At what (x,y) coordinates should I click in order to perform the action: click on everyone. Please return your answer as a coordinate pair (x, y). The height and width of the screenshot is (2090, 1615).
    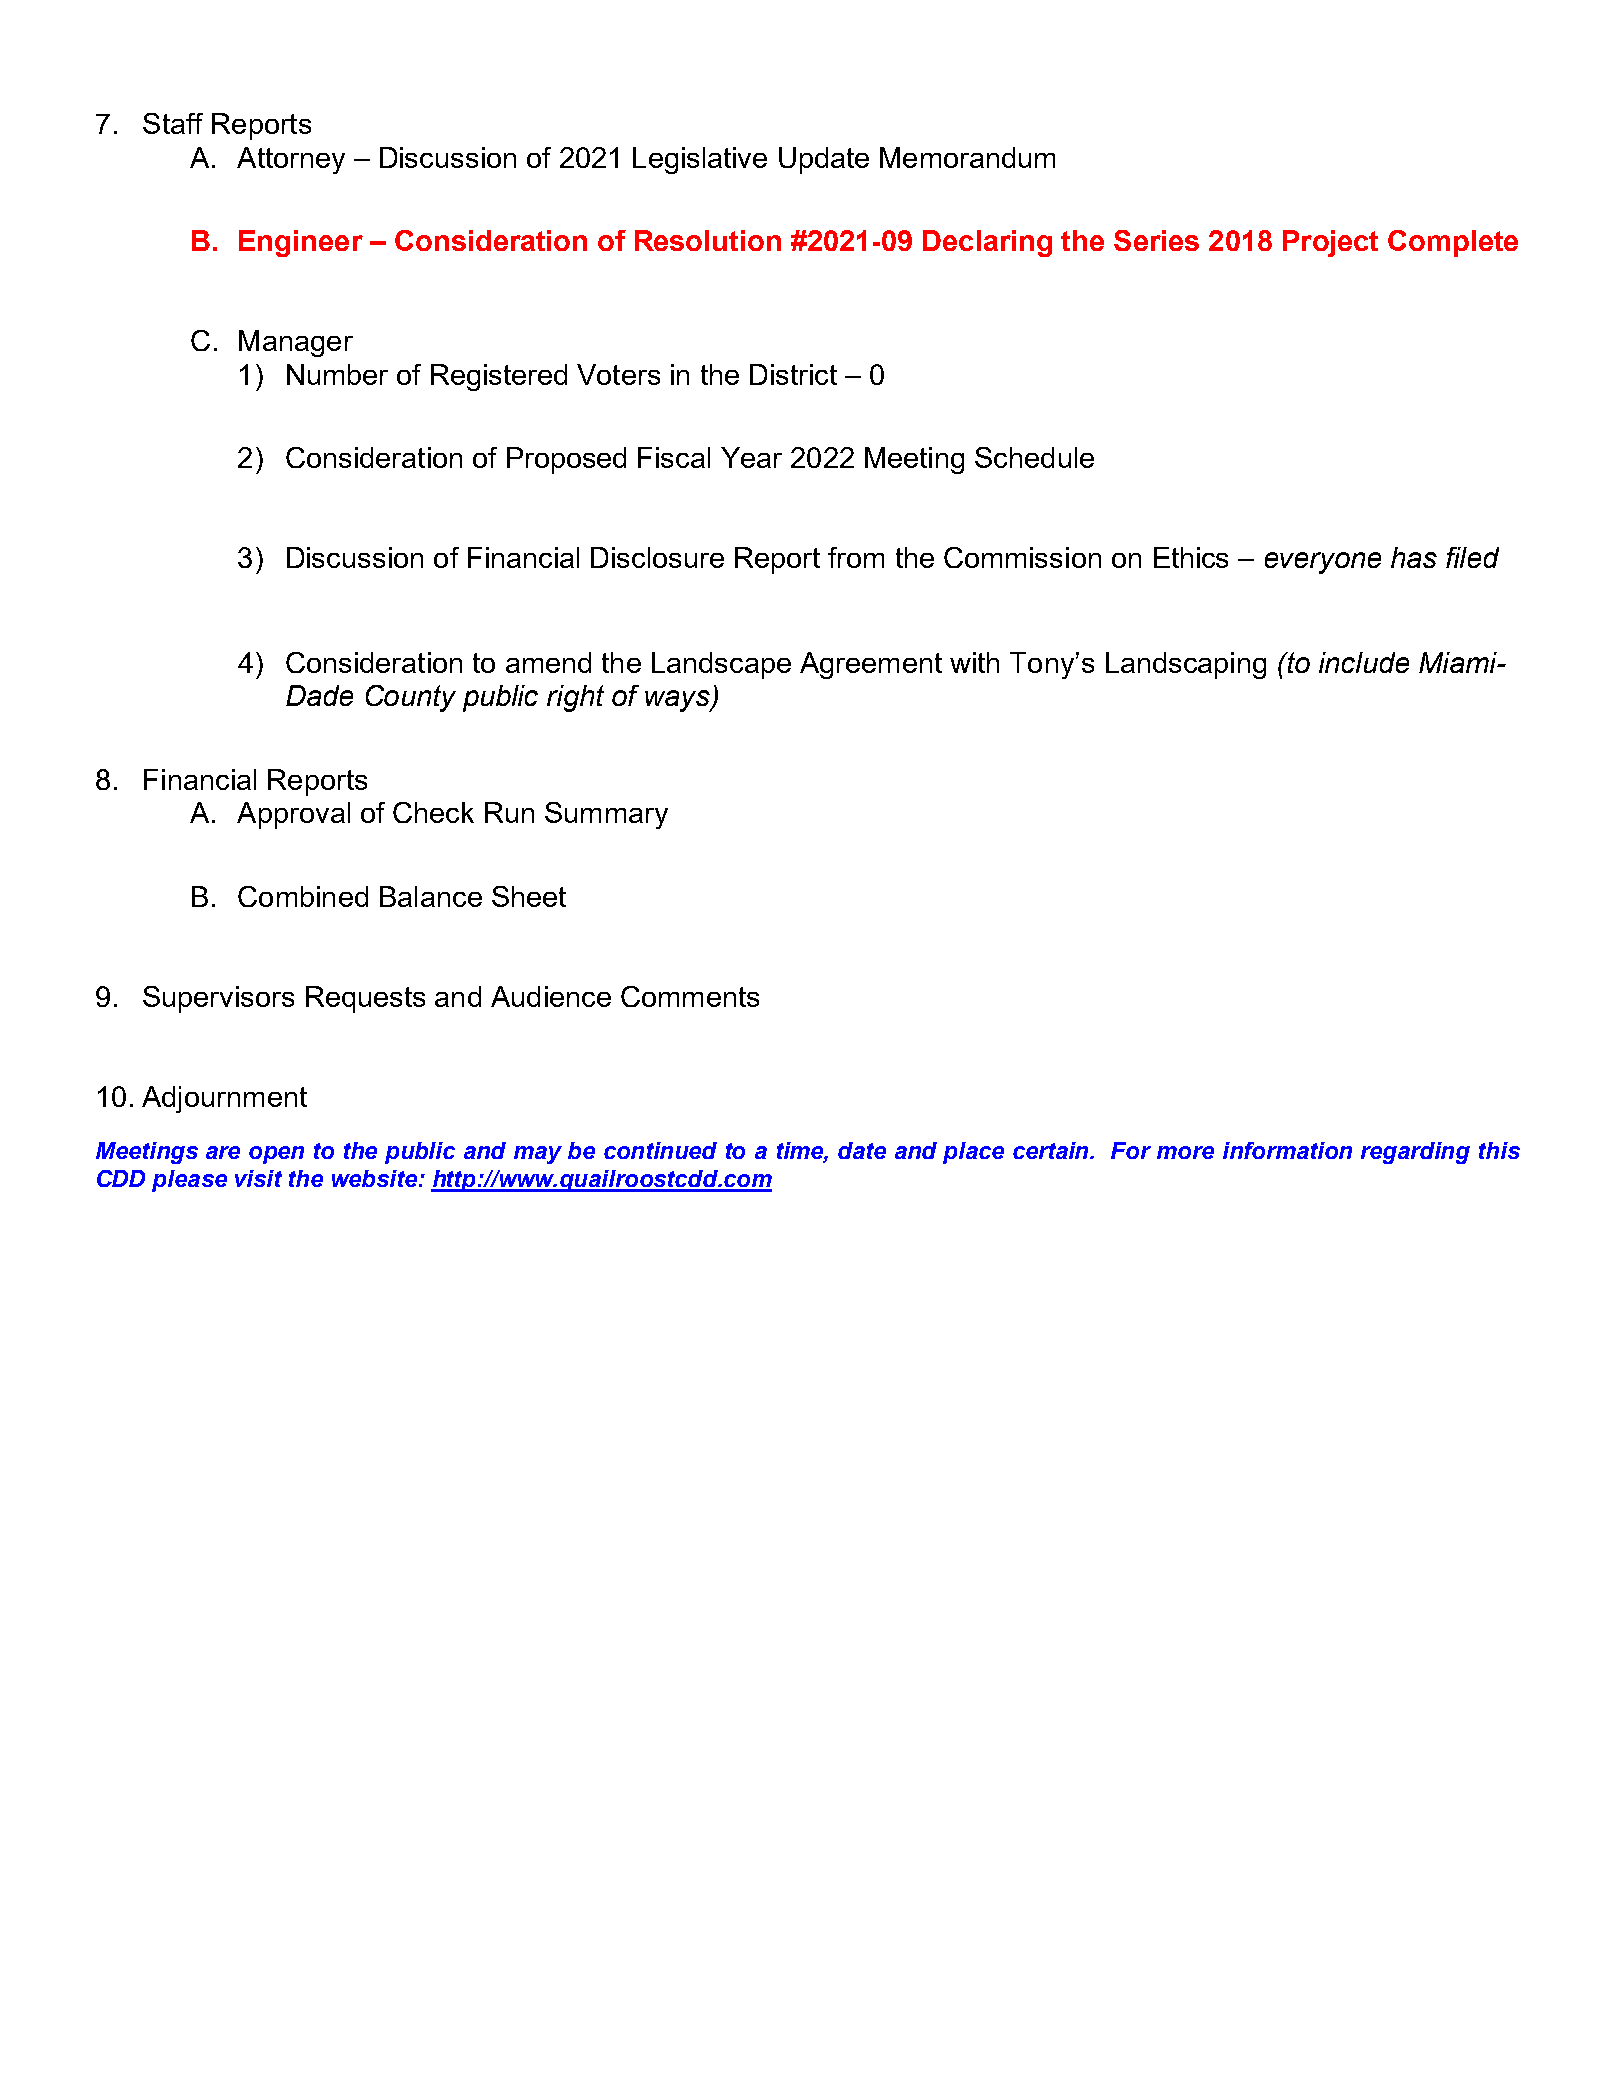
    Looking at the image, I should click on (1323, 563).
